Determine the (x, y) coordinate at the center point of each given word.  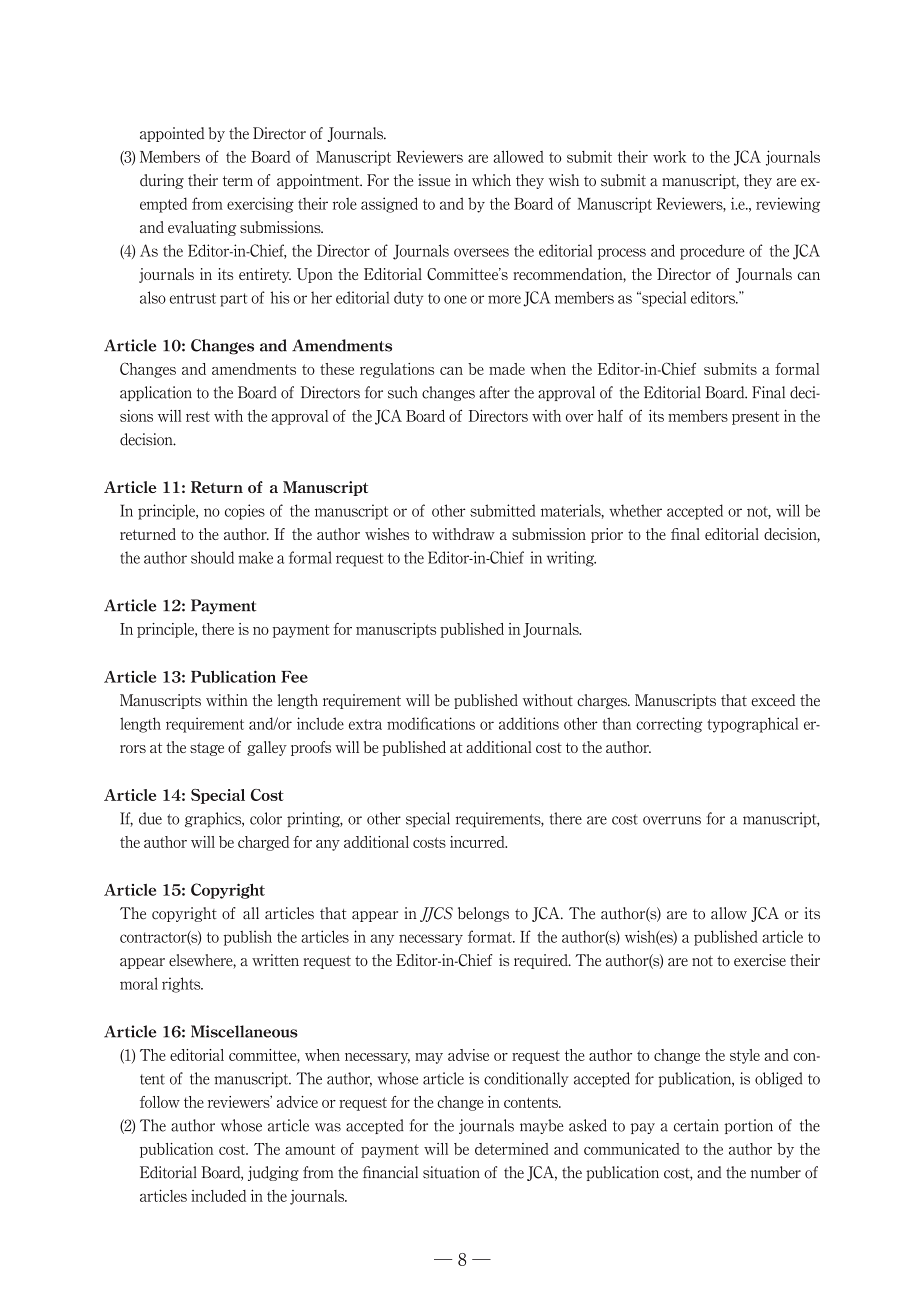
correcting (669, 725)
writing (571, 559)
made (507, 369)
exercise (760, 960)
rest (198, 416)
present (755, 418)
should (212, 557)
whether (635, 510)
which (491, 180)
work (670, 156)
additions (529, 723)
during (162, 181)
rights (182, 985)
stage (207, 749)
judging (273, 1173)
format (491, 936)
